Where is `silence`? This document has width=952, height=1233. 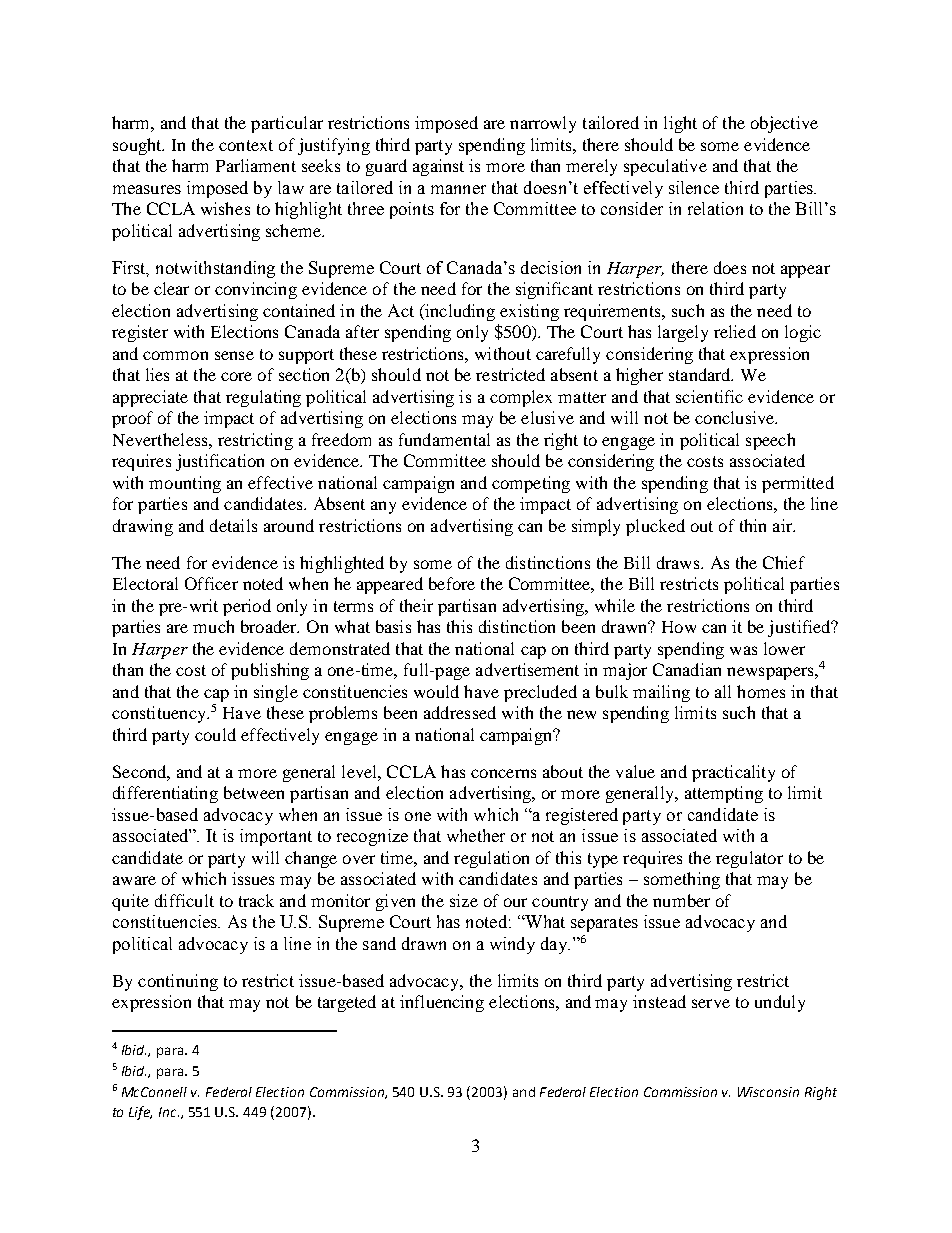 silence is located at coordinates (694, 187).
